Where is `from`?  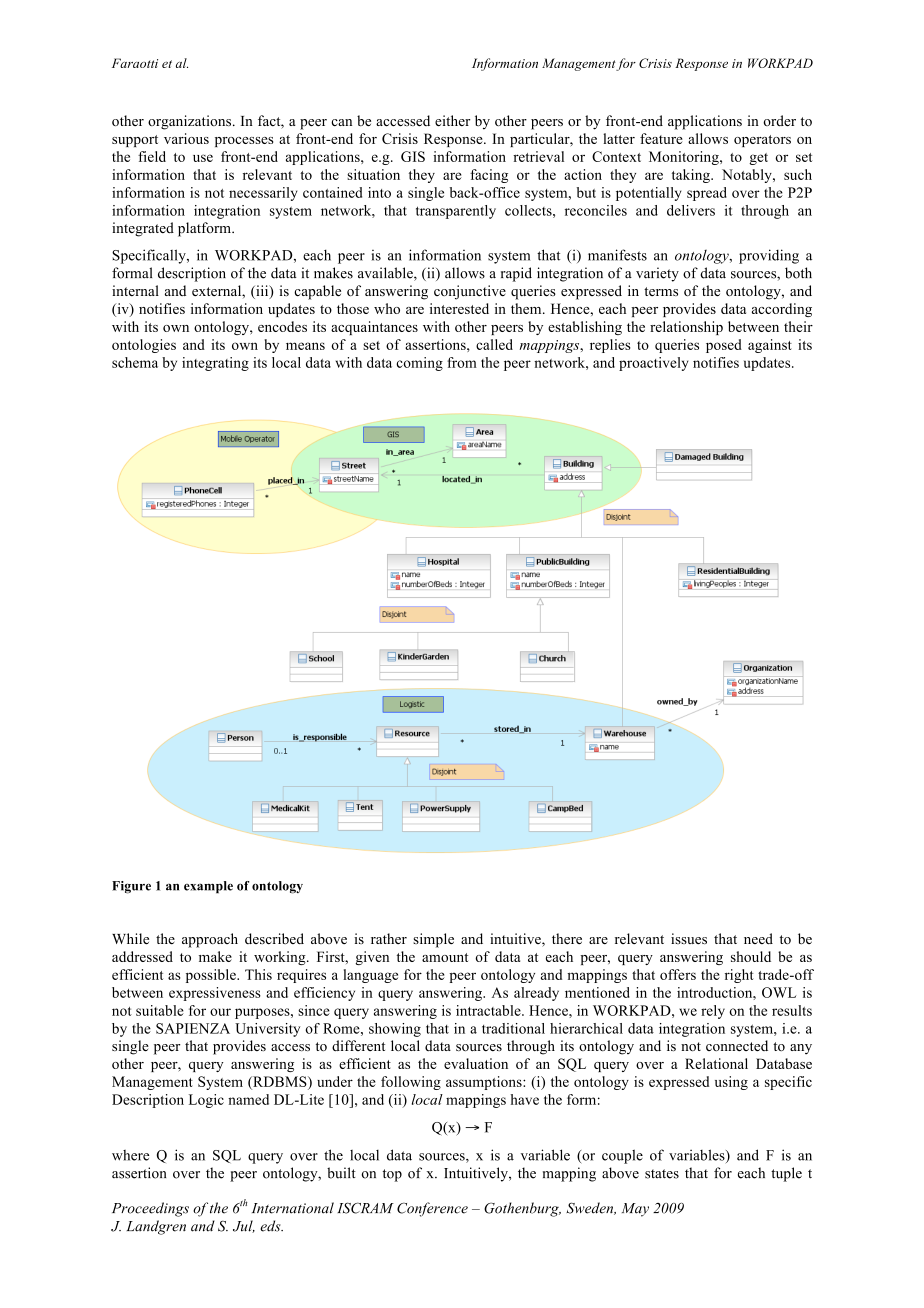 from is located at coordinates (462, 362).
